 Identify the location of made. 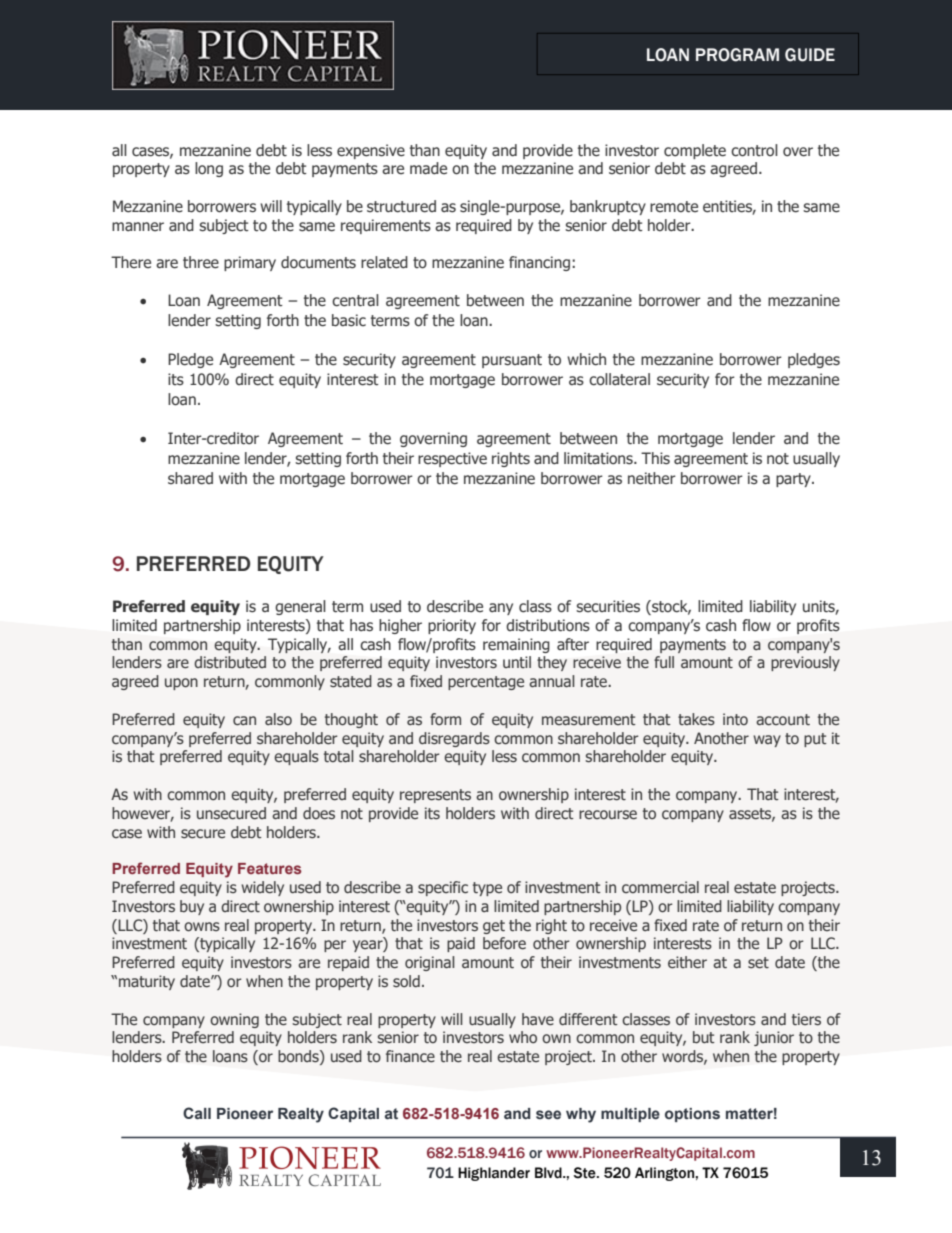
(428, 168).
